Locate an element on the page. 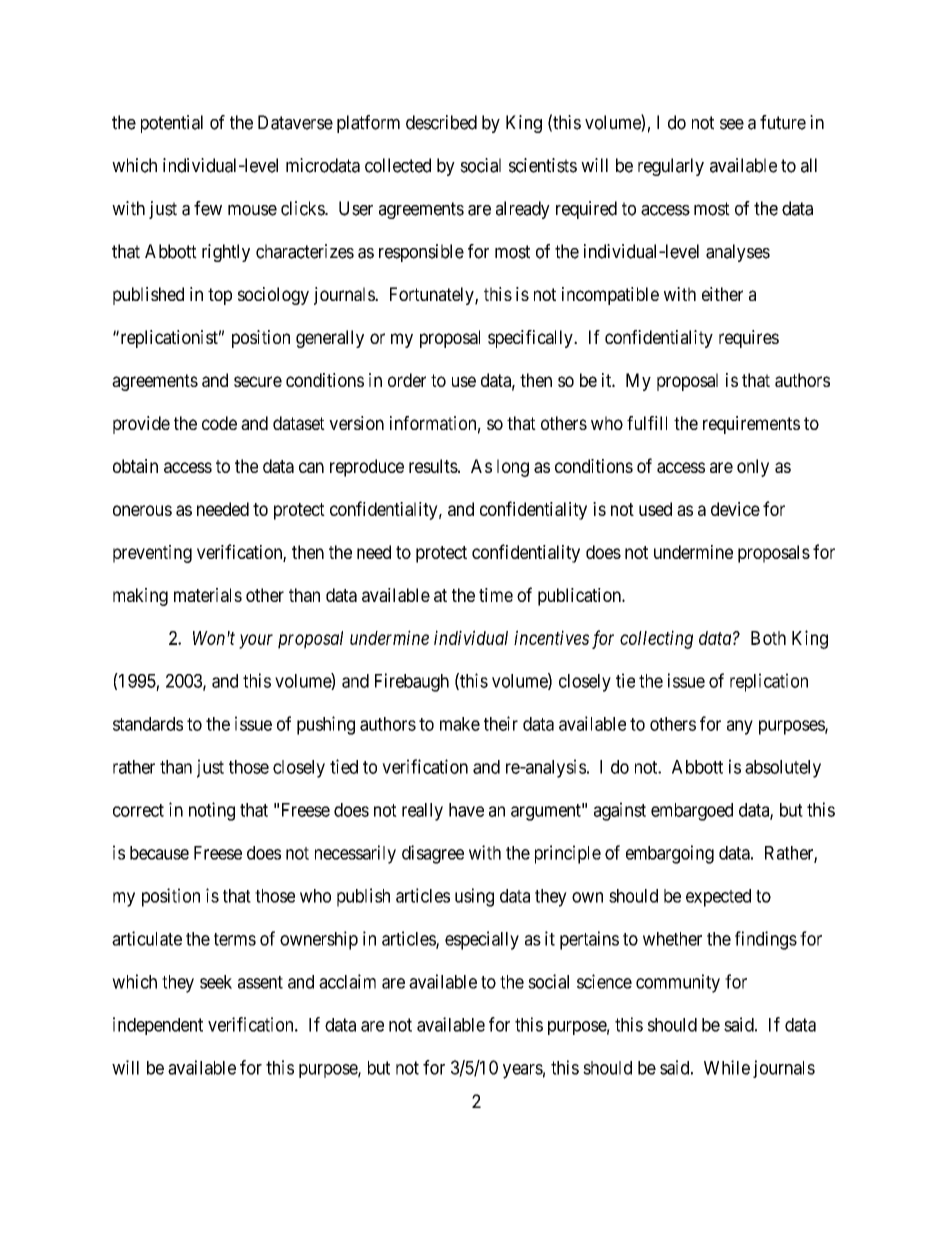  noting is located at coordinates (212, 811).
